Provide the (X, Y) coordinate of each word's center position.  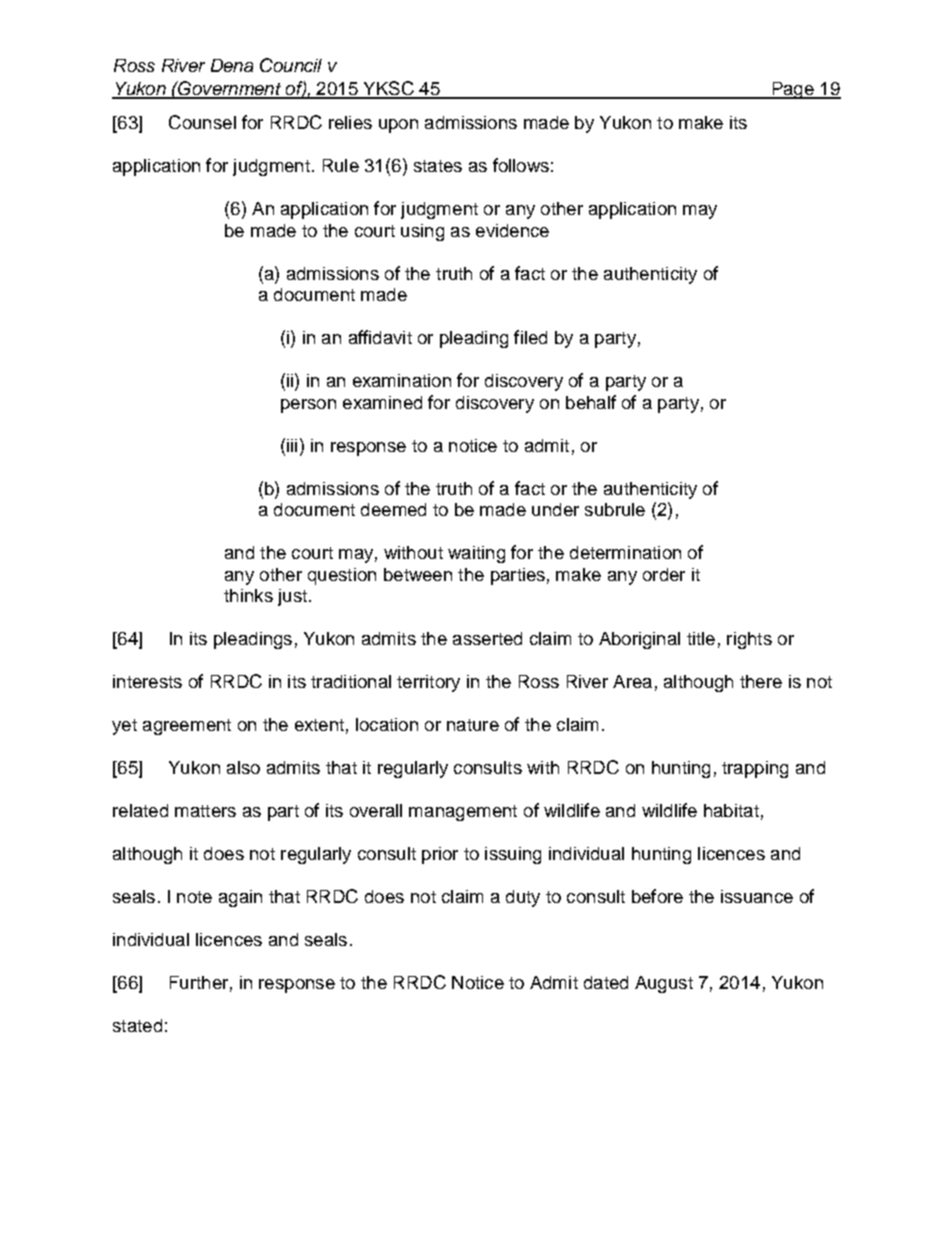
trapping (755, 769)
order (664, 574)
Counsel (202, 122)
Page (793, 90)
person (308, 406)
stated (137, 1025)
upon (398, 126)
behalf (591, 402)
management (463, 813)
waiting (476, 554)
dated (606, 982)
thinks (248, 595)
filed (530, 337)
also (243, 767)
